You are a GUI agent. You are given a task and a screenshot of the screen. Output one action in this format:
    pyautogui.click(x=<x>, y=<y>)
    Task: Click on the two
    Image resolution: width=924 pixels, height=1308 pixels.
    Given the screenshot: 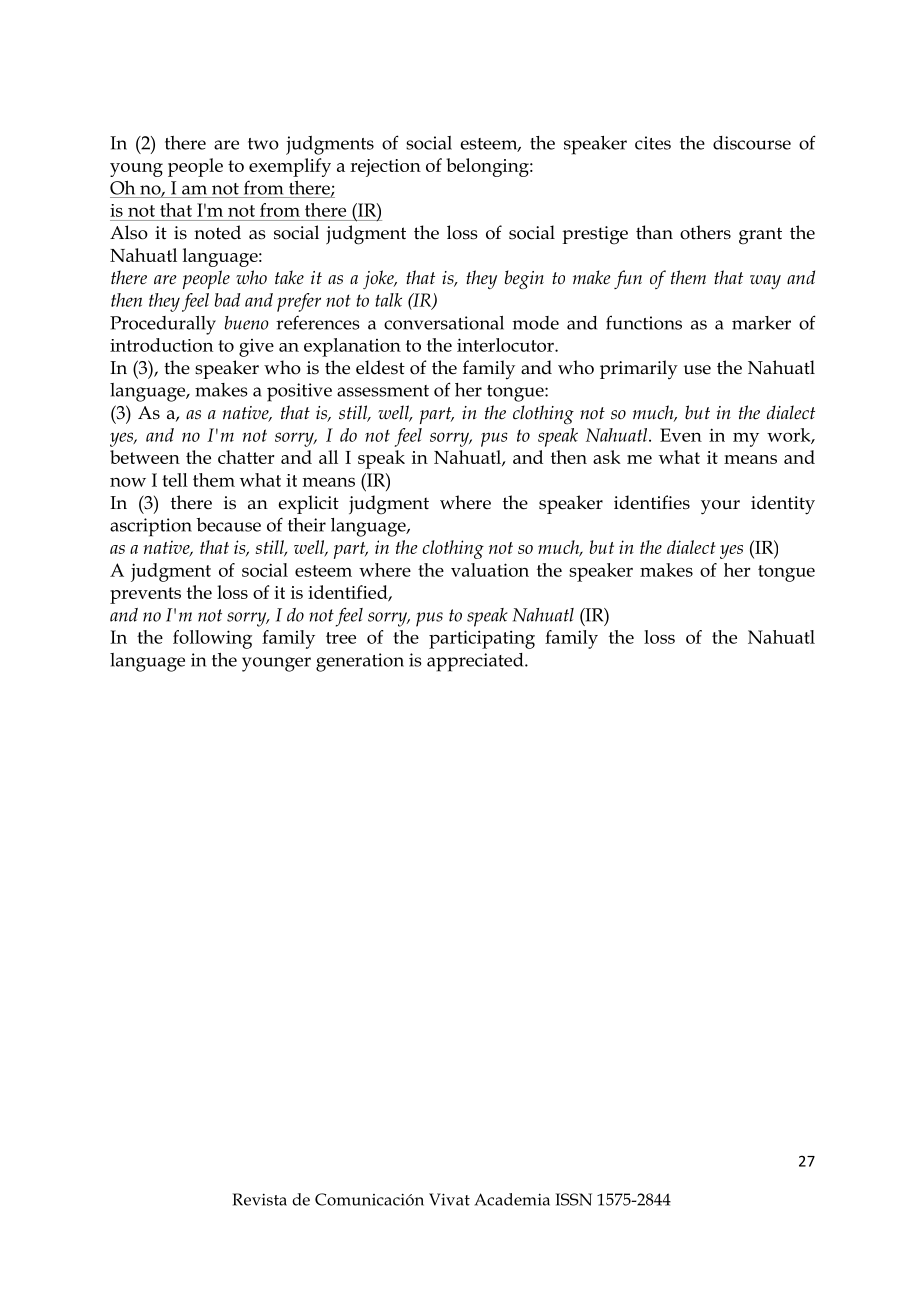 What is the action you would take?
    pyautogui.click(x=263, y=144)
